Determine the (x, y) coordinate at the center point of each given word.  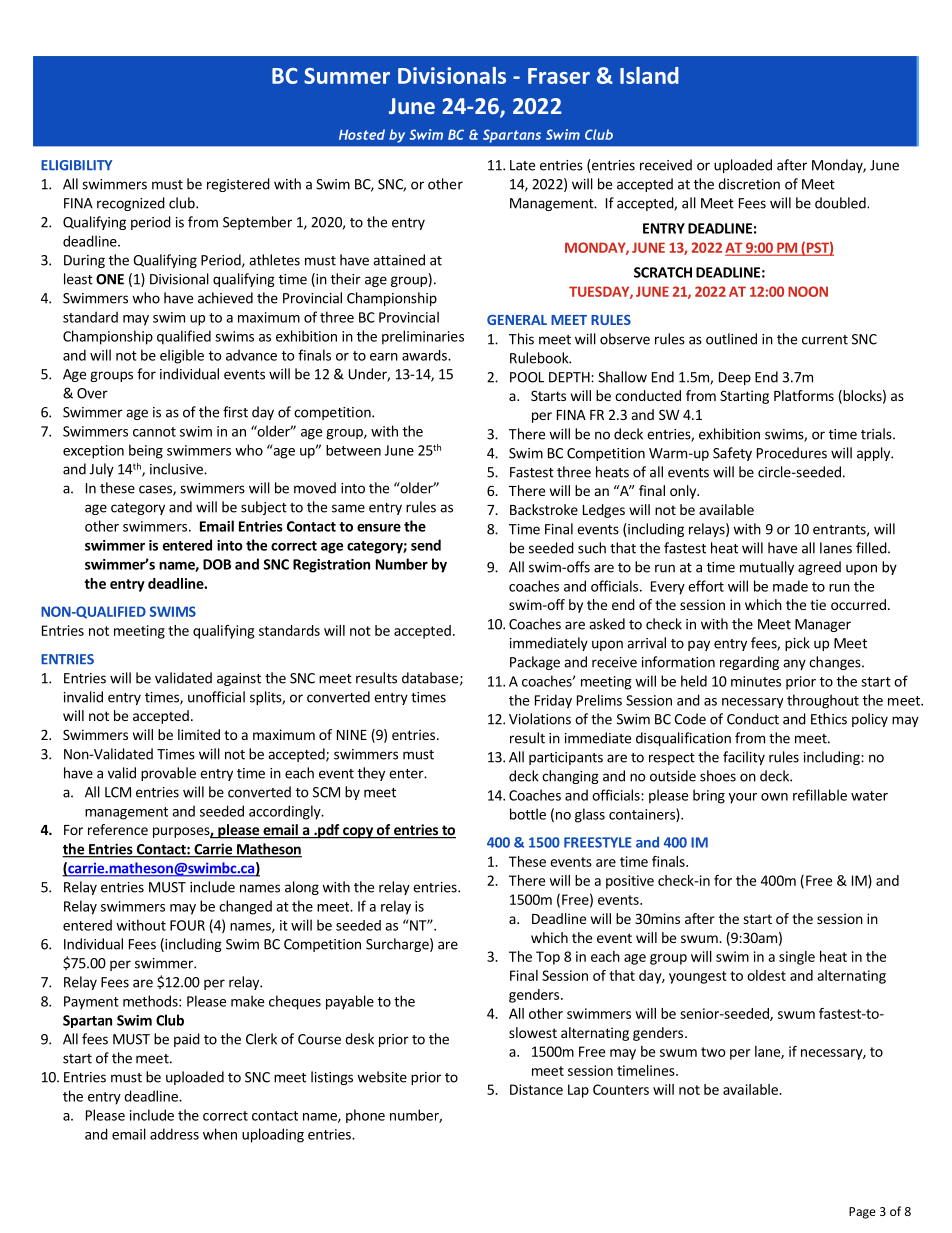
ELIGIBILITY (76, 165)
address (174, 1134)
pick (797, 644)
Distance (536, 1089)
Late (522, 165)
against (239, 679)
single (797, 958)
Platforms (804, 395)
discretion (749, 184)
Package (535, 663)
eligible (182, 356)
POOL (527, 377)
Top (548, 958)
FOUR (187, 925)
